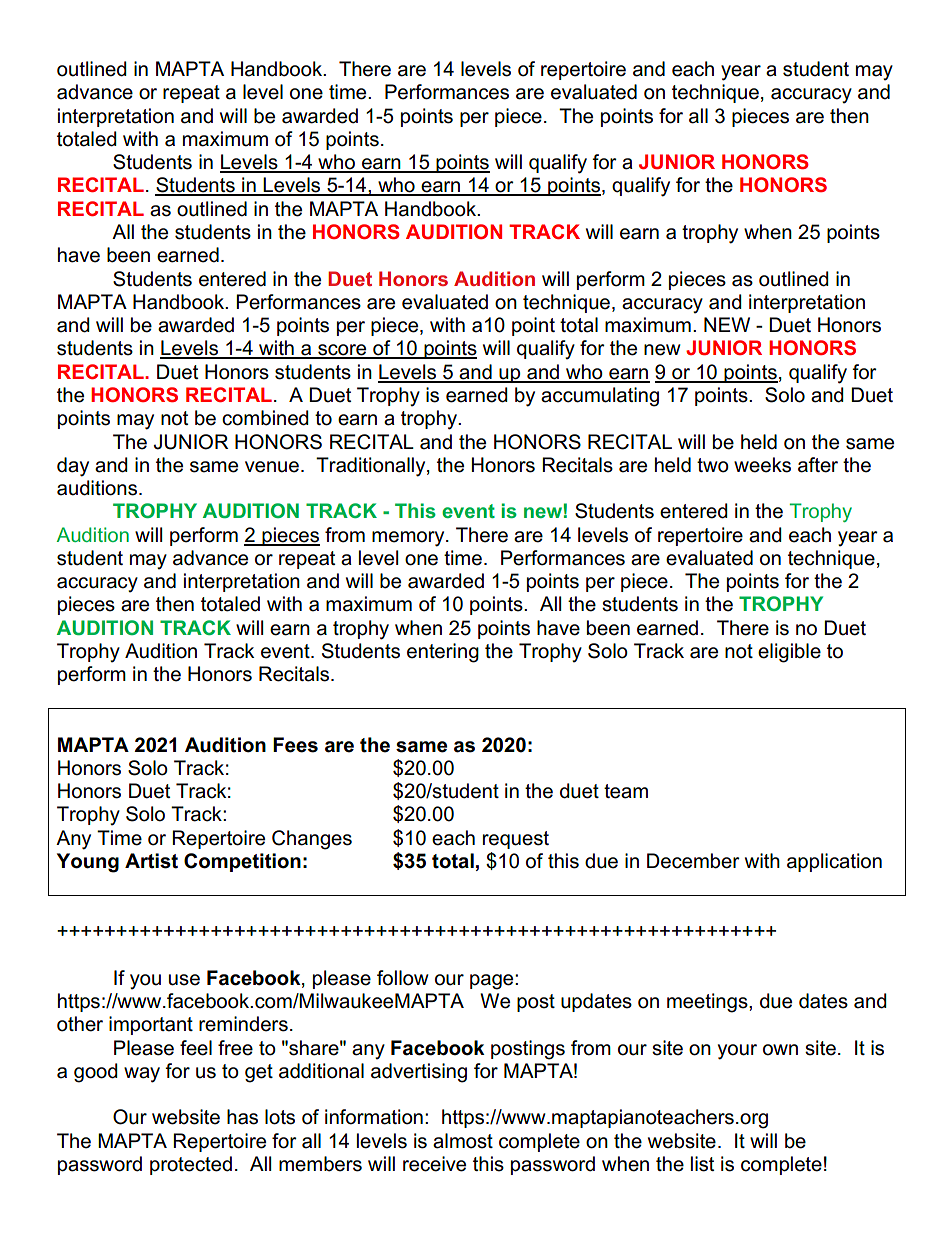 The image size is (952, 1233). What do you see at coordinates (516, 840) in the document?
I see `request` at bounding box center [516, 840].
